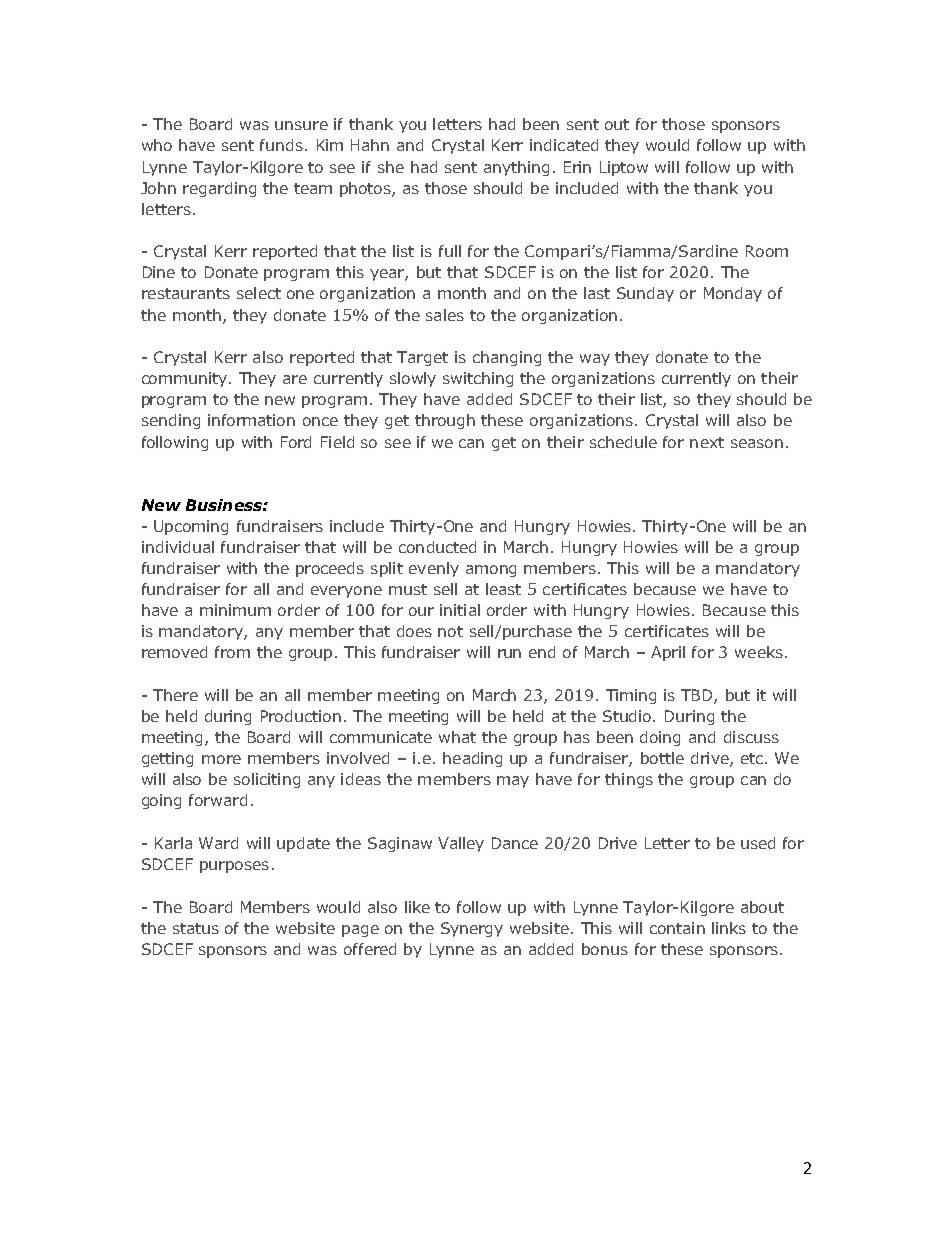 The image size is (952, 1233). I want to click on Erin, so click(577, 167).
